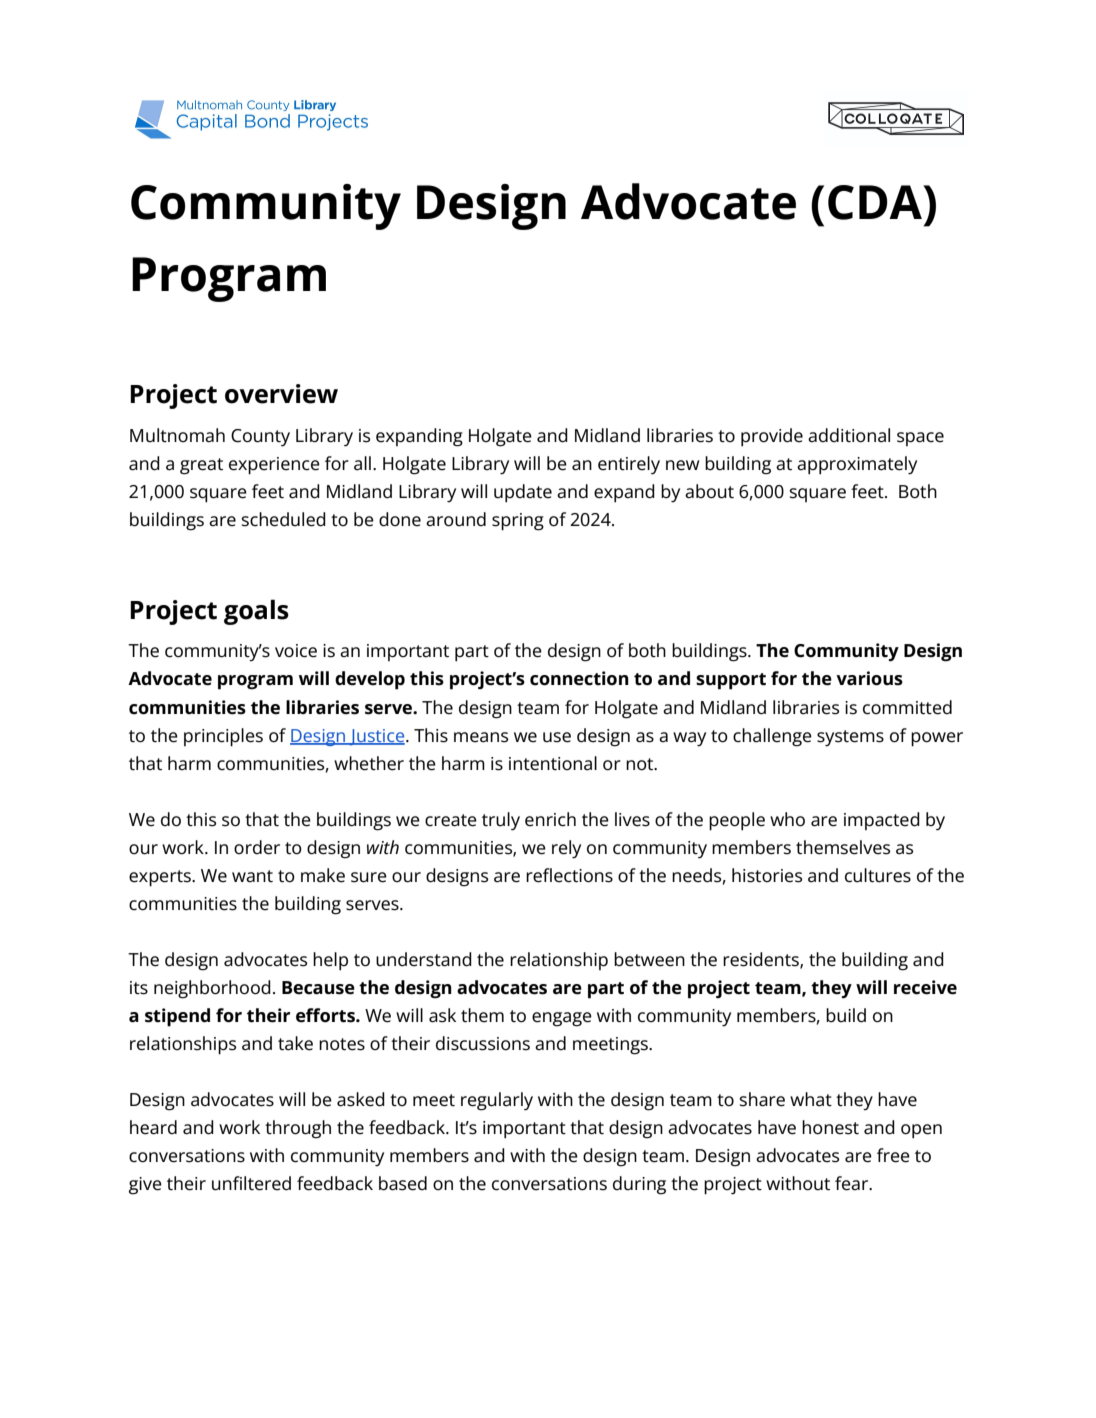 The image size is (1096, 1418). Describe the element at coordinates (869, 678) in the page. I see `various` at that location.
